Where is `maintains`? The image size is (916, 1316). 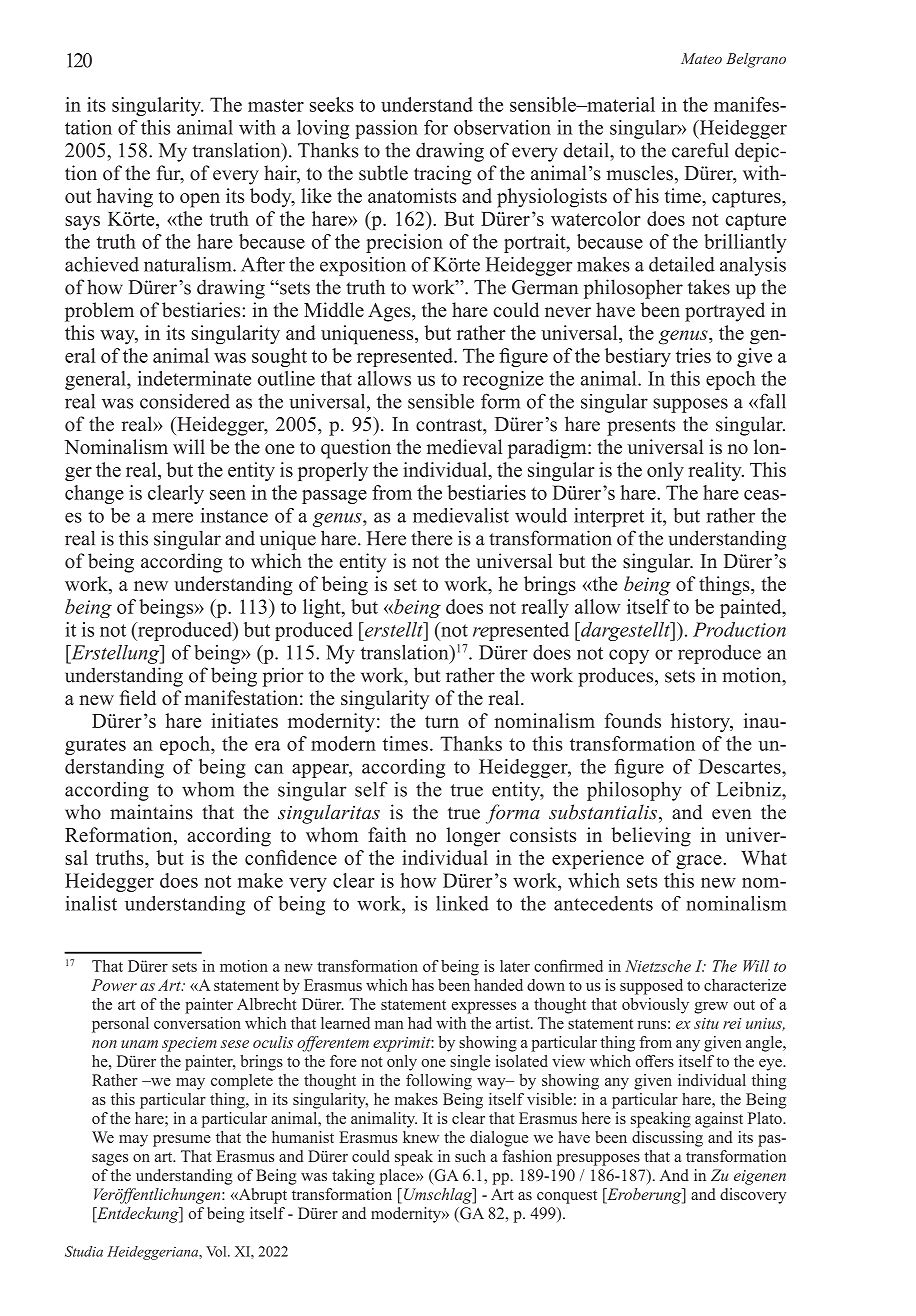
maintains is located at coordinates (151, 812).
